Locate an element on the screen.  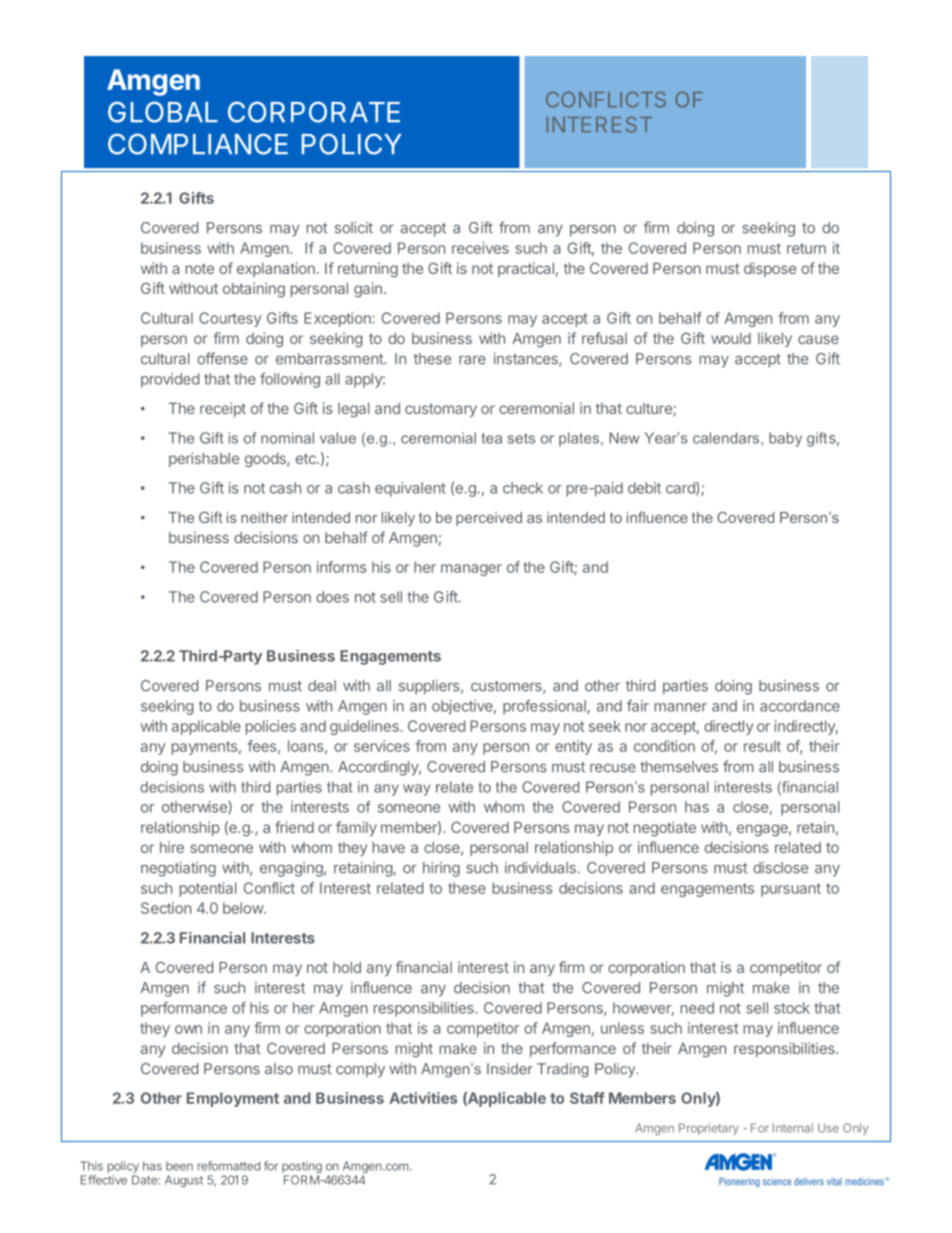
hiring is located at coordinates (441, 869).
